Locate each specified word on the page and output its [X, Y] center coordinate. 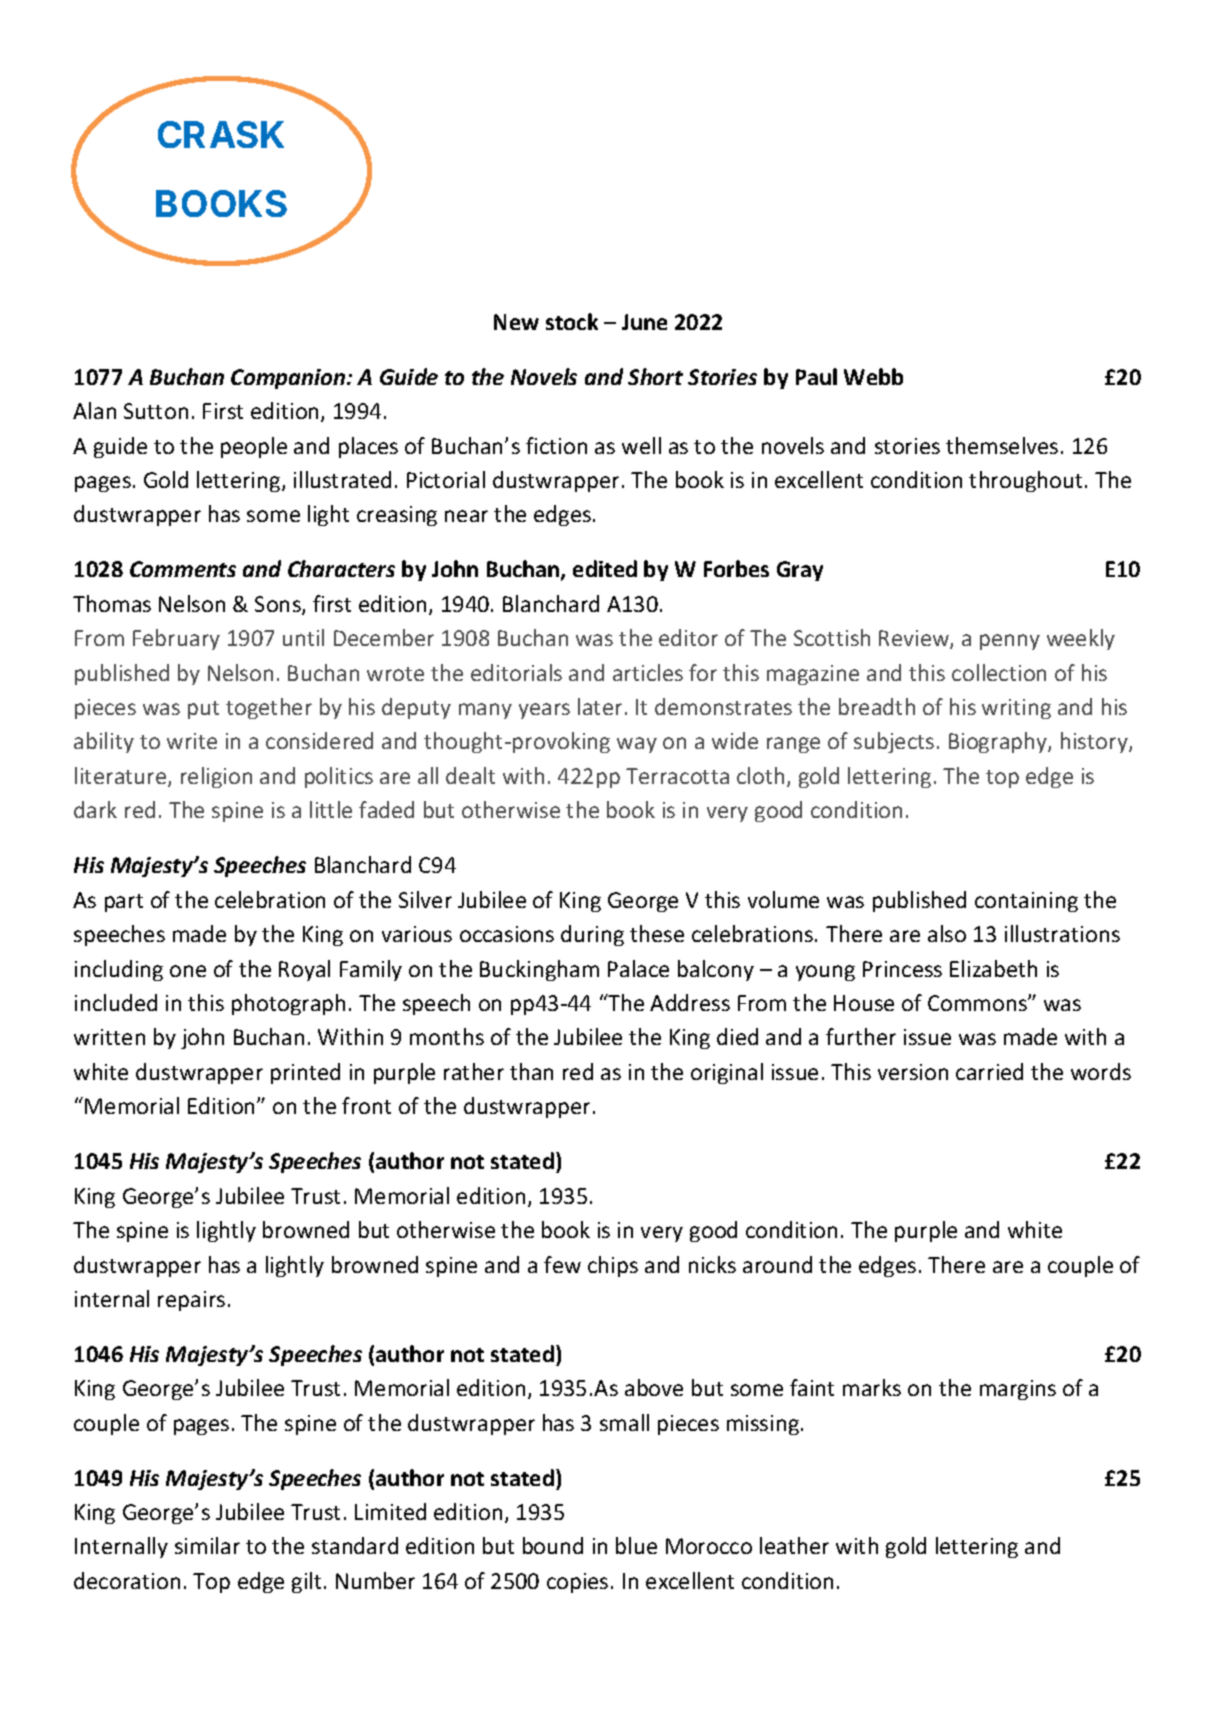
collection [999, 672]
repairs [191, 1301]
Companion [289, 379]
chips [613, 1266]
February [176, 639]
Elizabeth [993, 968]
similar [207, 1545]
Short [655, 376]
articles [648, 672]
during [592, 935]
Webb [873, 376]
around [777, 1264]
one [188, 971]
